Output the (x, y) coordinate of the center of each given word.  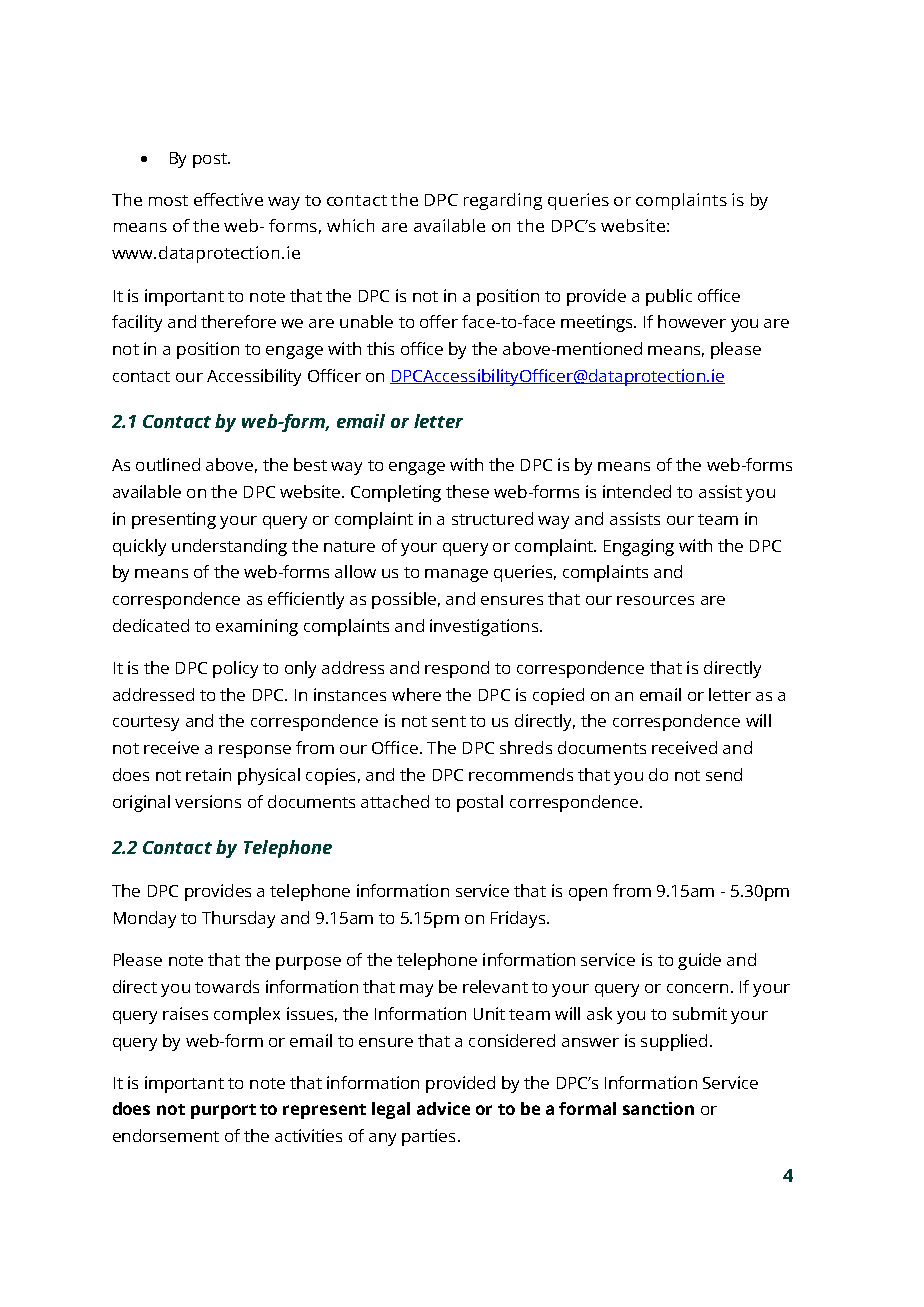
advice (443, 1108)
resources (655, 600)
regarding (503, 201)
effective (228, 199)
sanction (658, 1108)
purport (223, 1111)
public (669, 297)
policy (235, 669)
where (416, 694)
